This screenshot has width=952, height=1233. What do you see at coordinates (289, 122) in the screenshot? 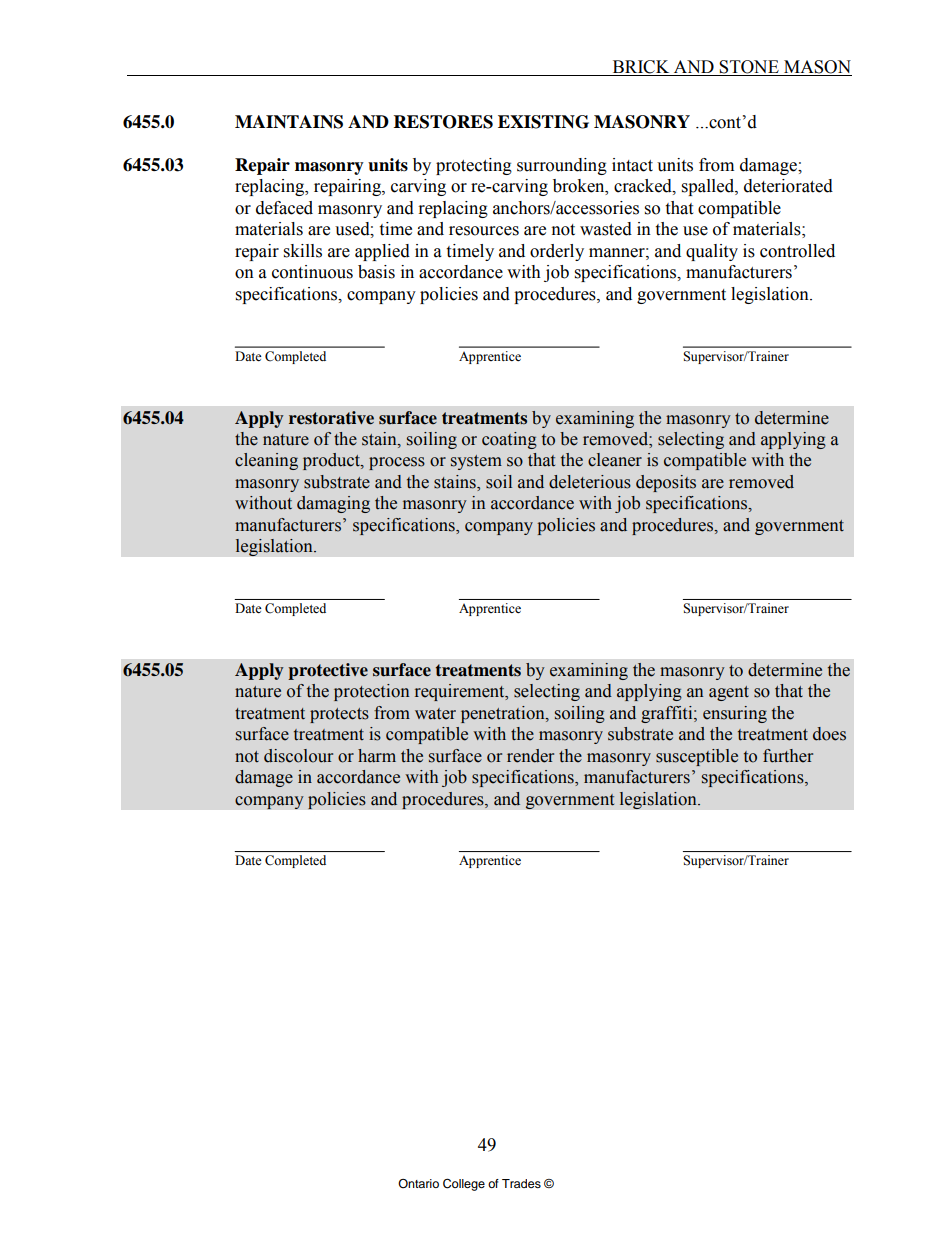
I see `MAINTAINS` at bounding box center [289, 122].
